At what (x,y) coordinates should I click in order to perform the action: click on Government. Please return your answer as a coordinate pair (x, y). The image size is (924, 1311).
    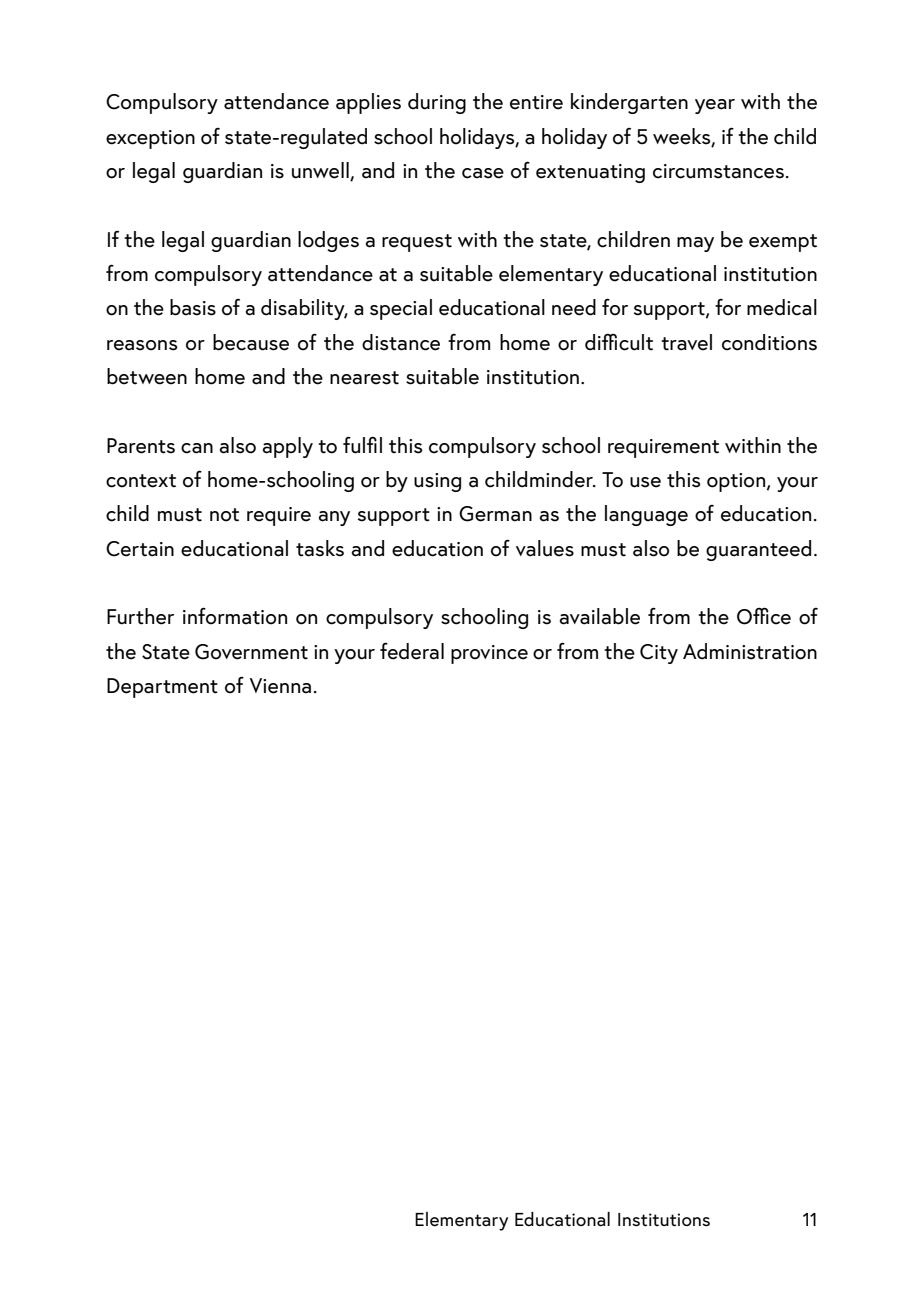
    Looking at the image, I should click on (251, 652).
